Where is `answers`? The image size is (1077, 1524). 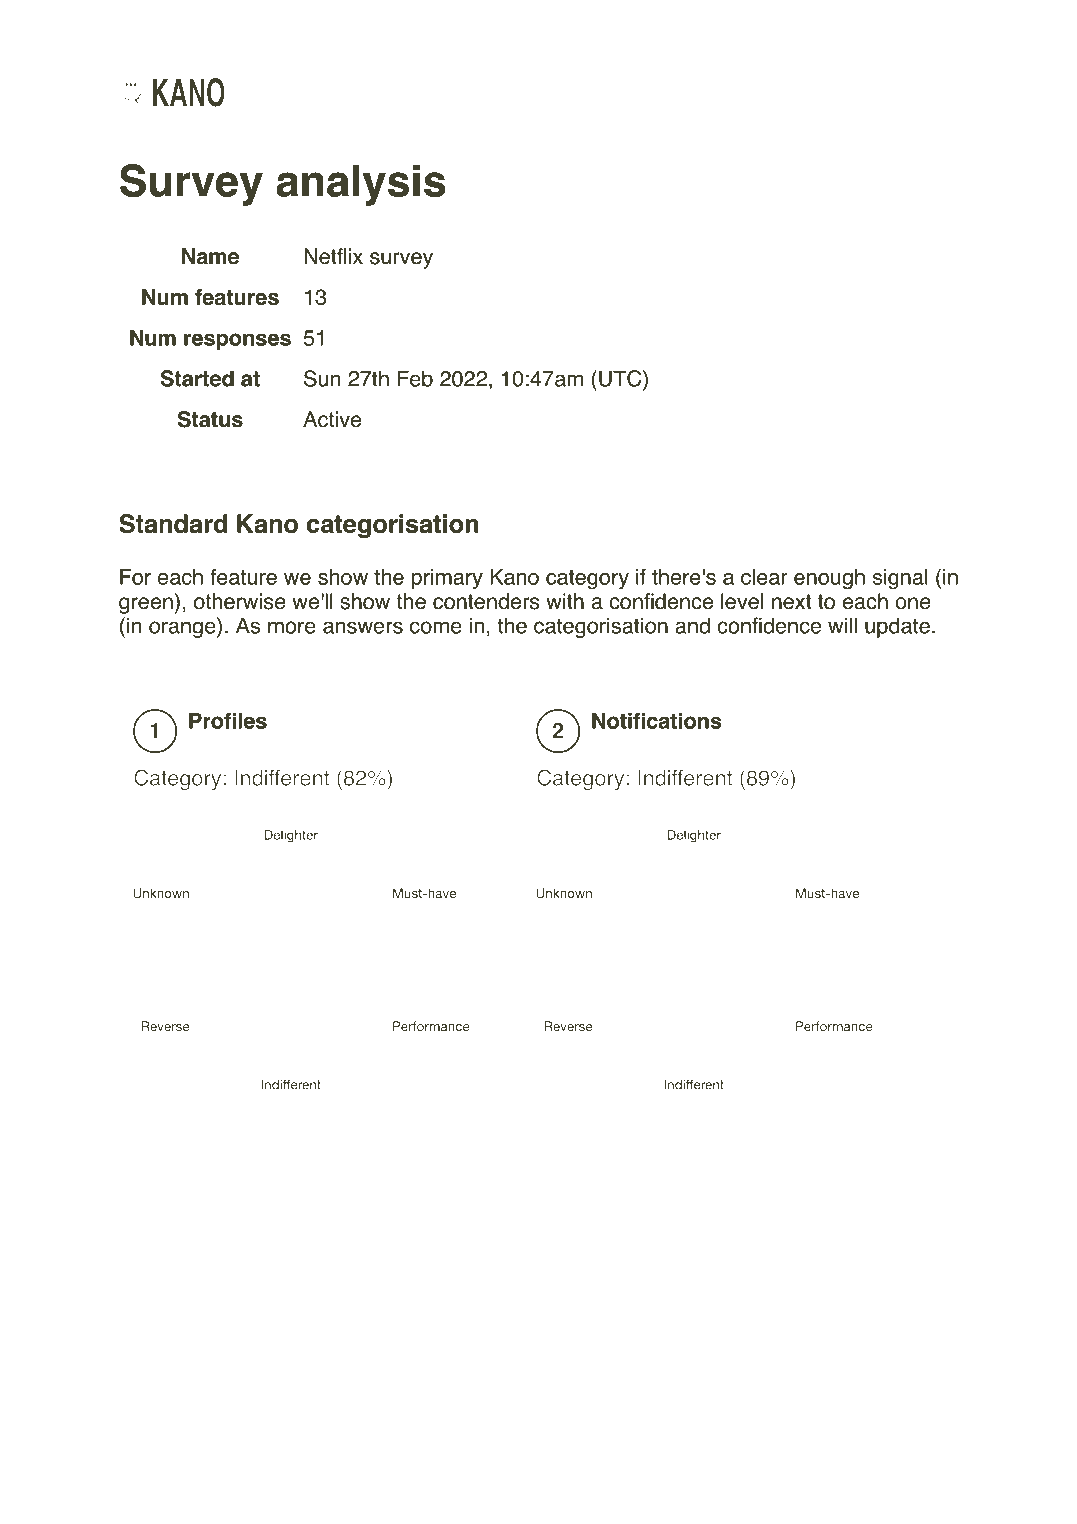
answers is located at coordinates (363, 627).
